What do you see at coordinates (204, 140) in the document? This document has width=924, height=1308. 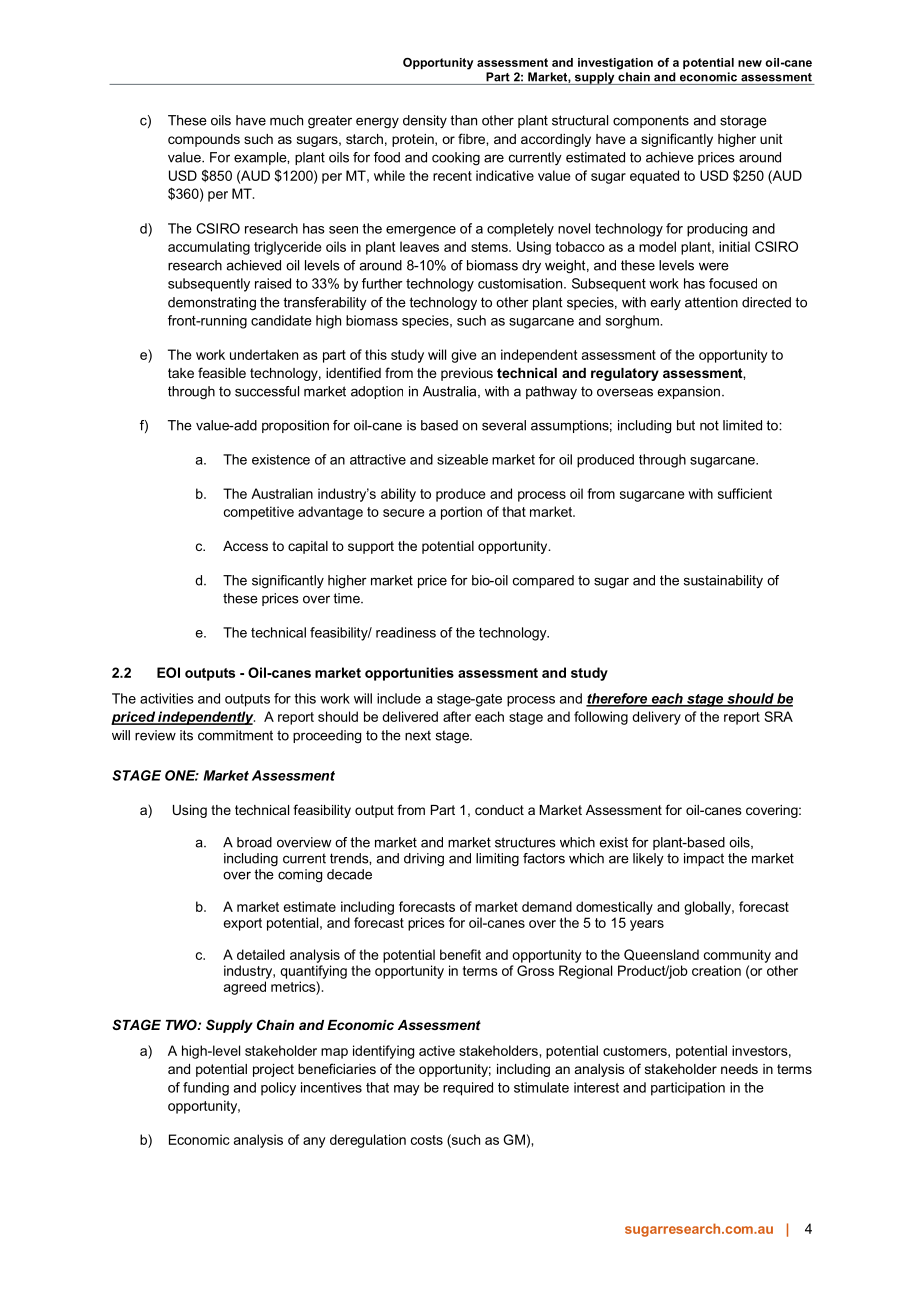 I see `compounds` at bounding box center [204, 140].
